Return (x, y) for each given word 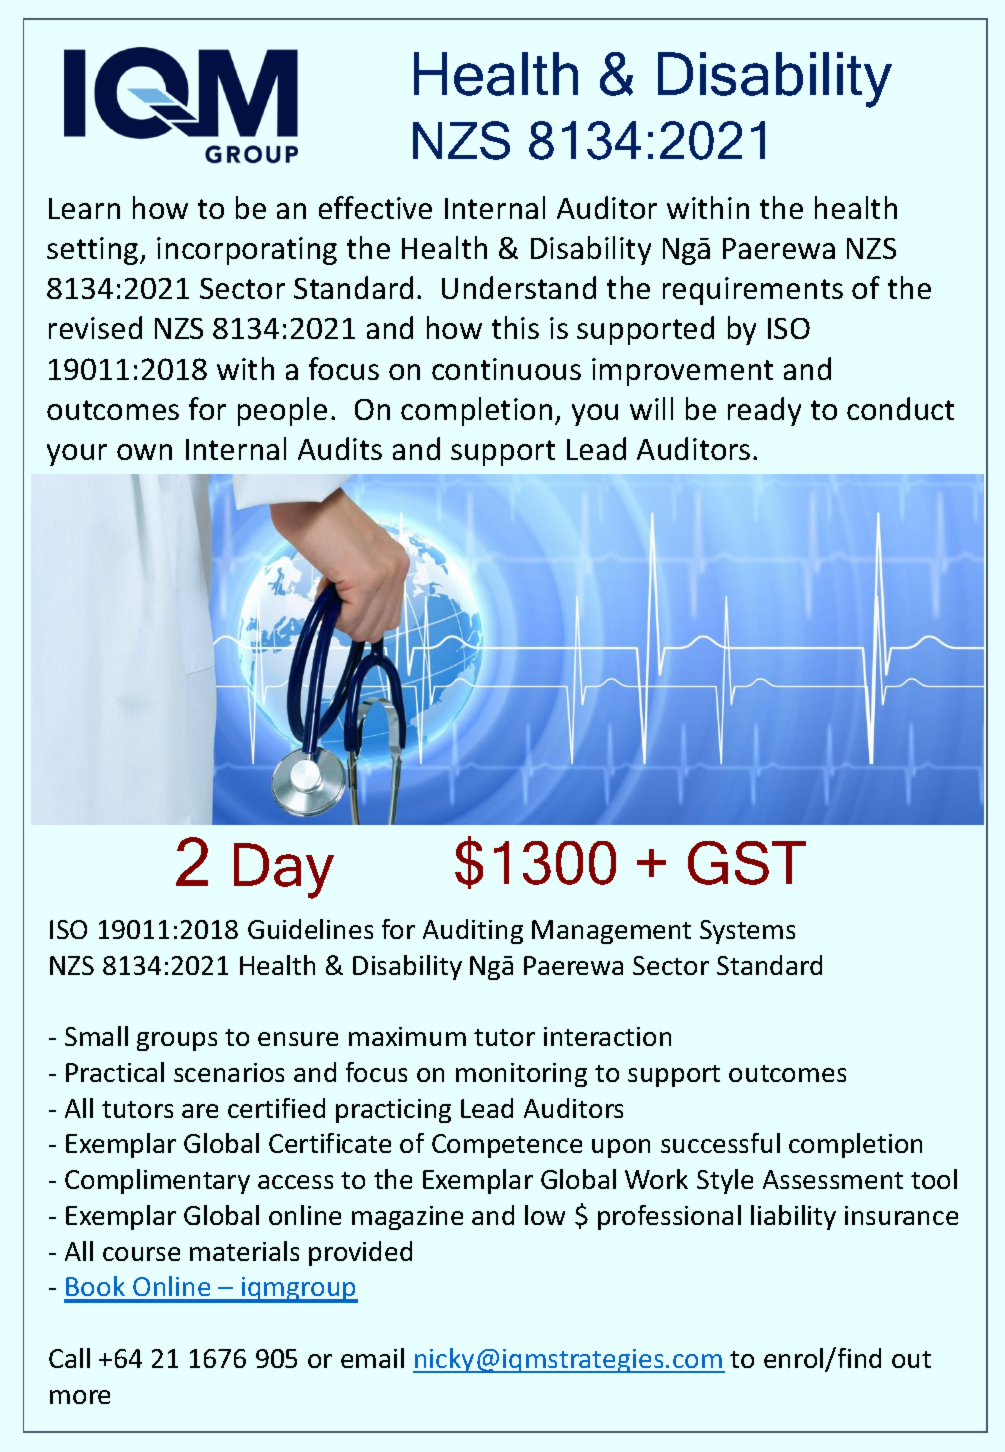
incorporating (247, 251)
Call (69, 1358)
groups (177, 1041)
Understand (519, 287)
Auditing (473, 931)
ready (764, 411)
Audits (340, 448)
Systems (747, 932)
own (144, 452)
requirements (753, 291)
